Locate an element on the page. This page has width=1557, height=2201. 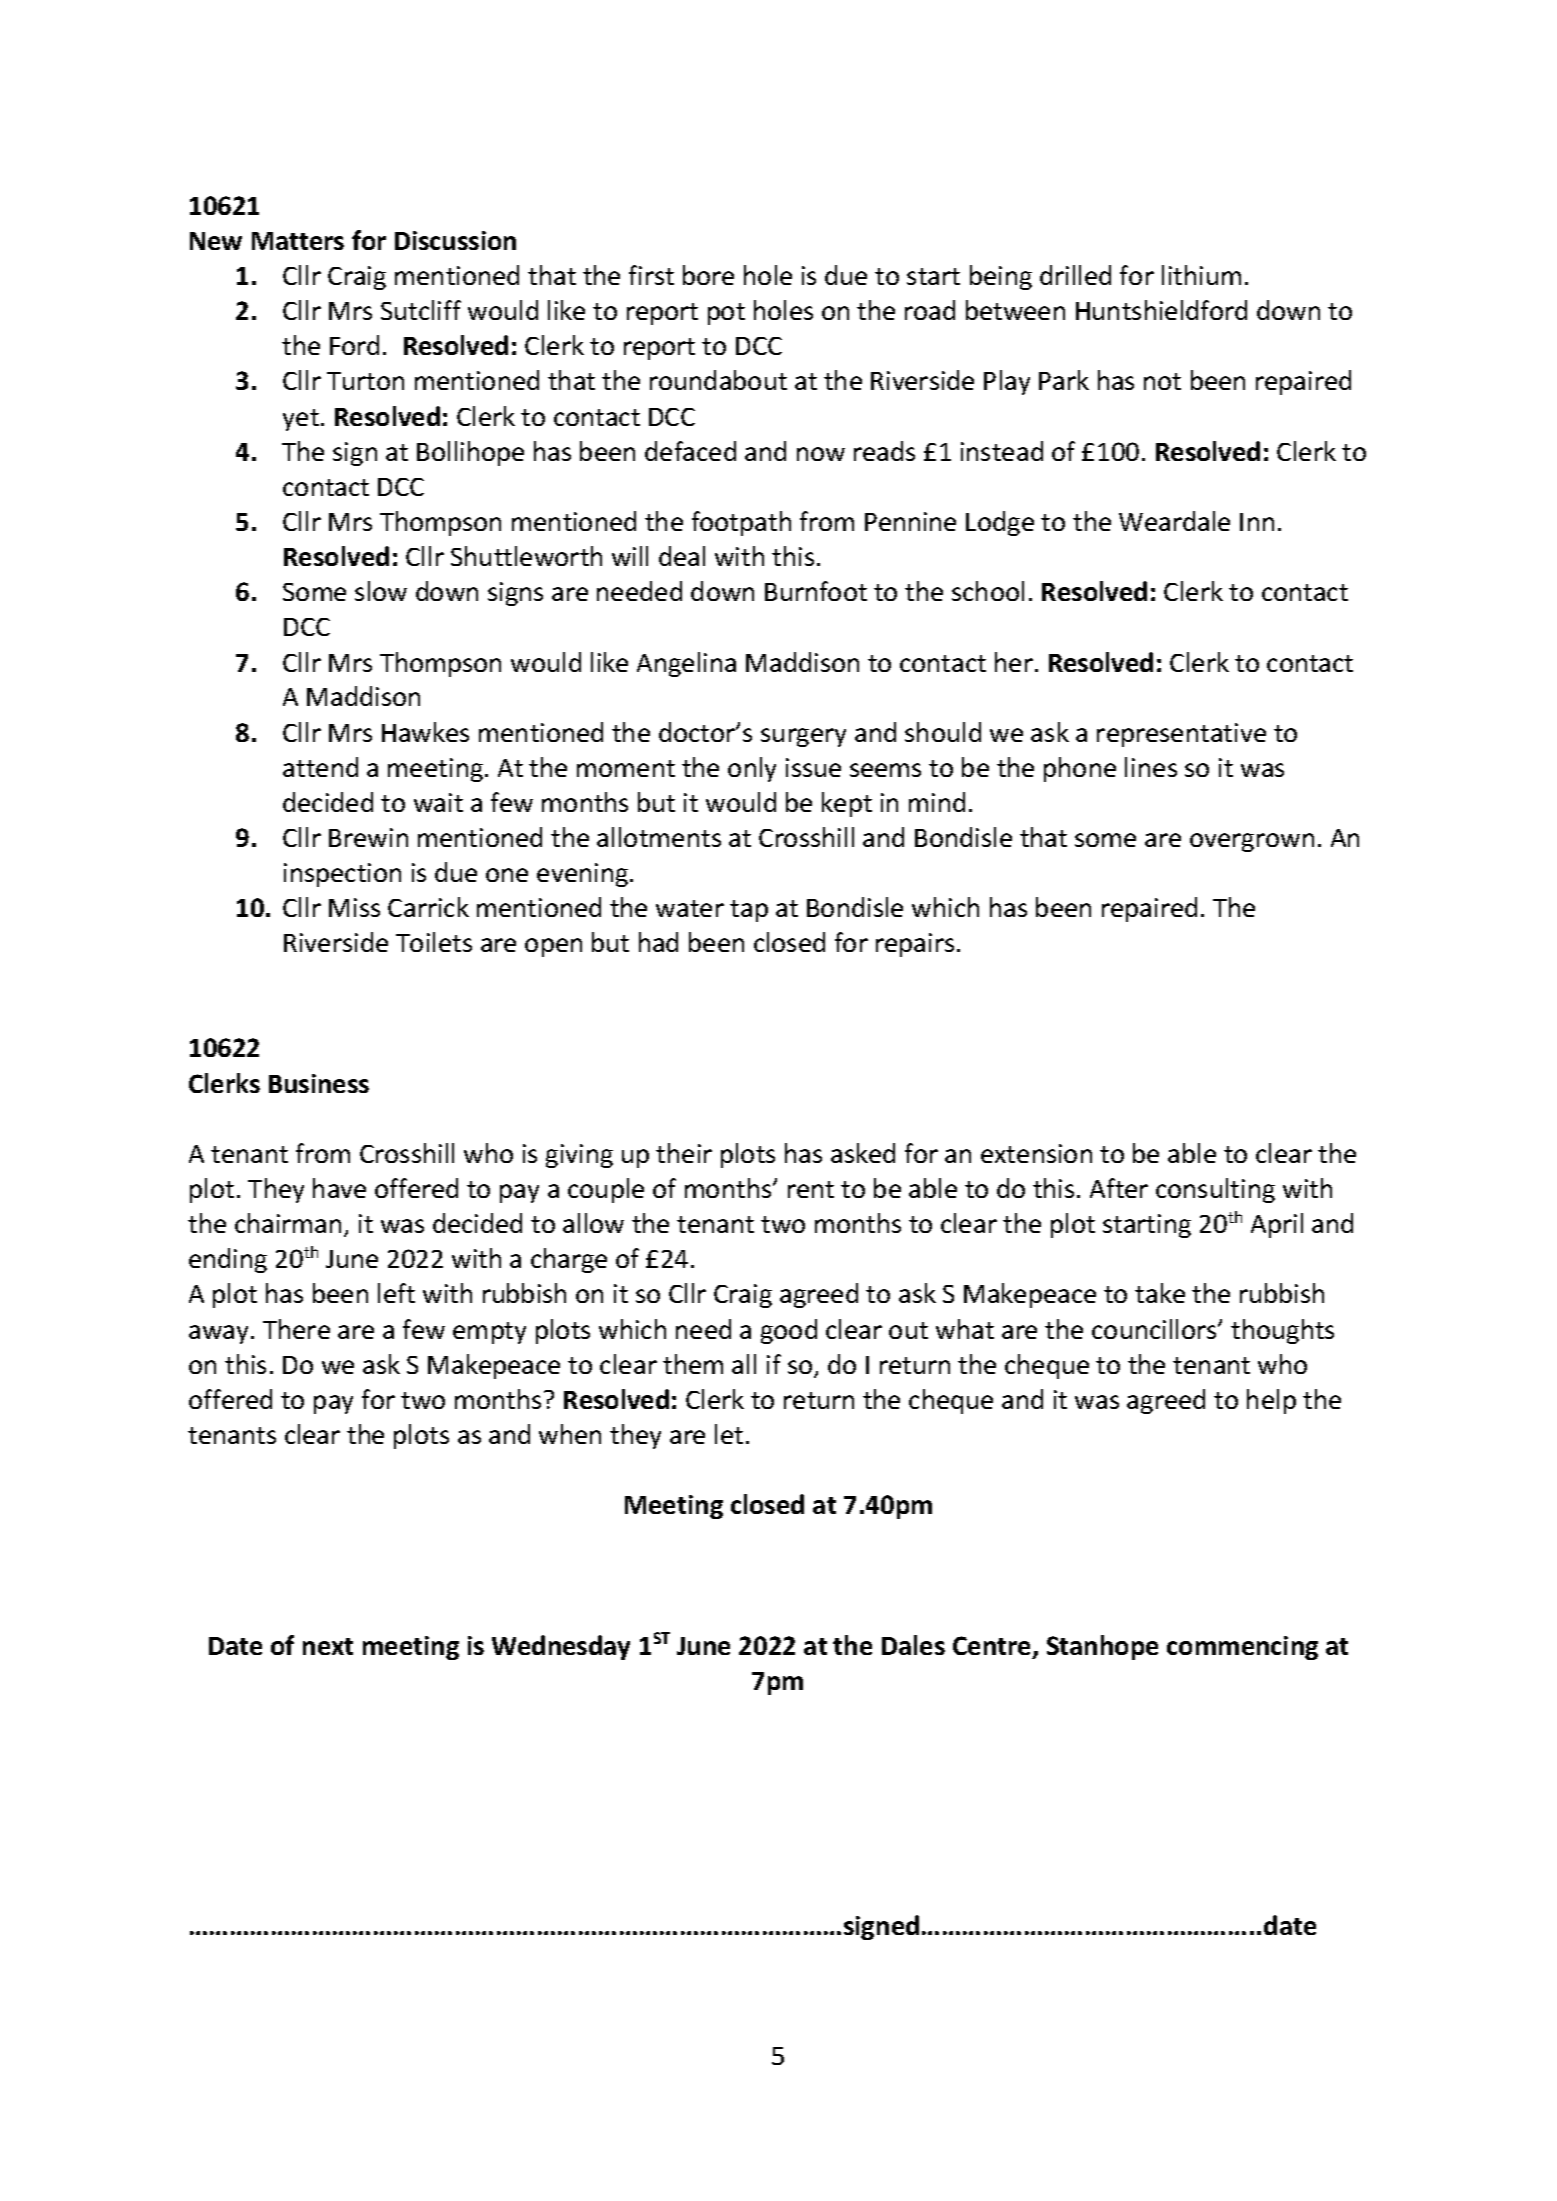
next is located at coordinates (328, 1646).
